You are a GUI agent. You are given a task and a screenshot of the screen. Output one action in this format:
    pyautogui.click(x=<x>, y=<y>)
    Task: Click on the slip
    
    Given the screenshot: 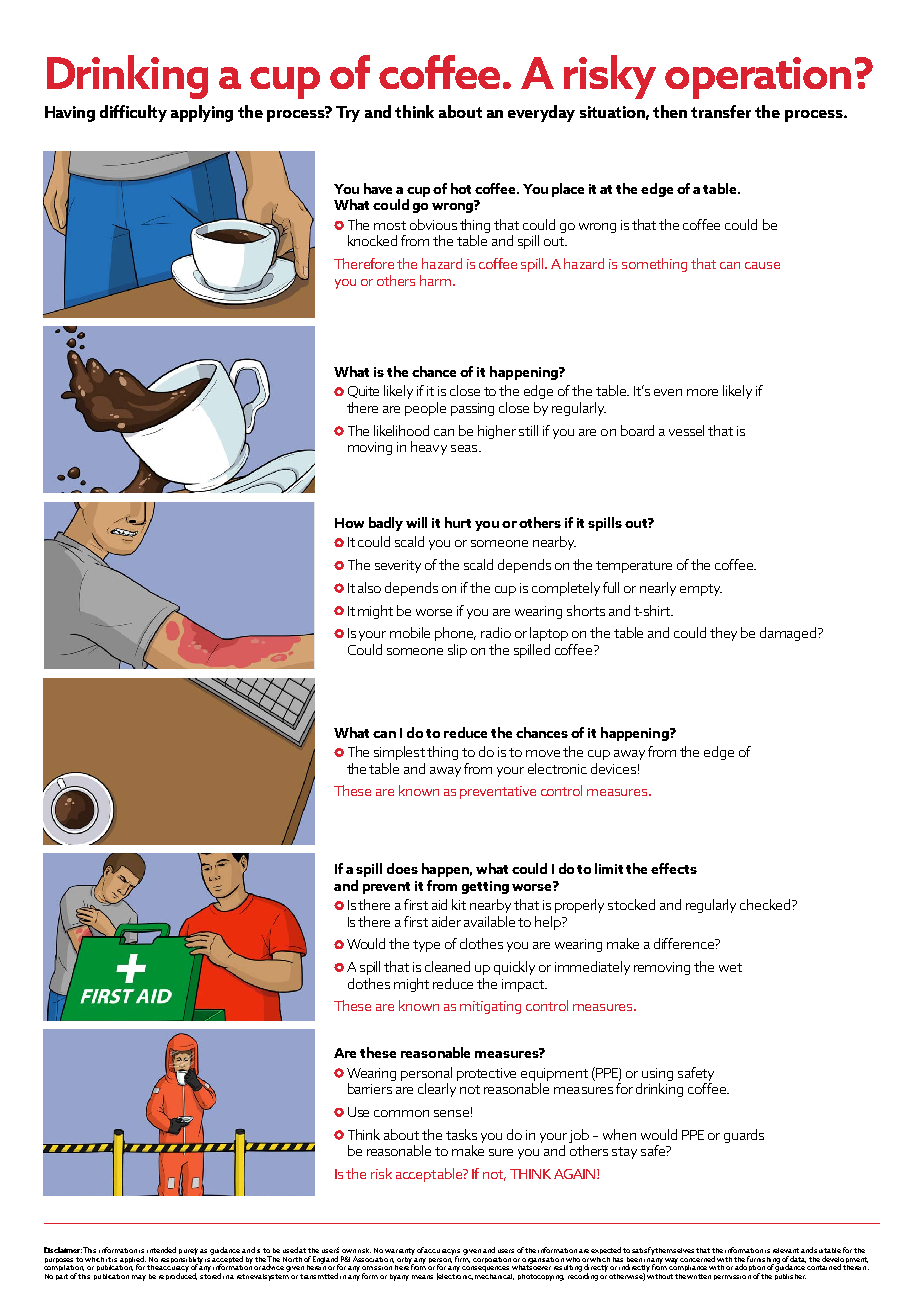 What is the action you would take?
    pyautogui.click(x=457, y=651)
